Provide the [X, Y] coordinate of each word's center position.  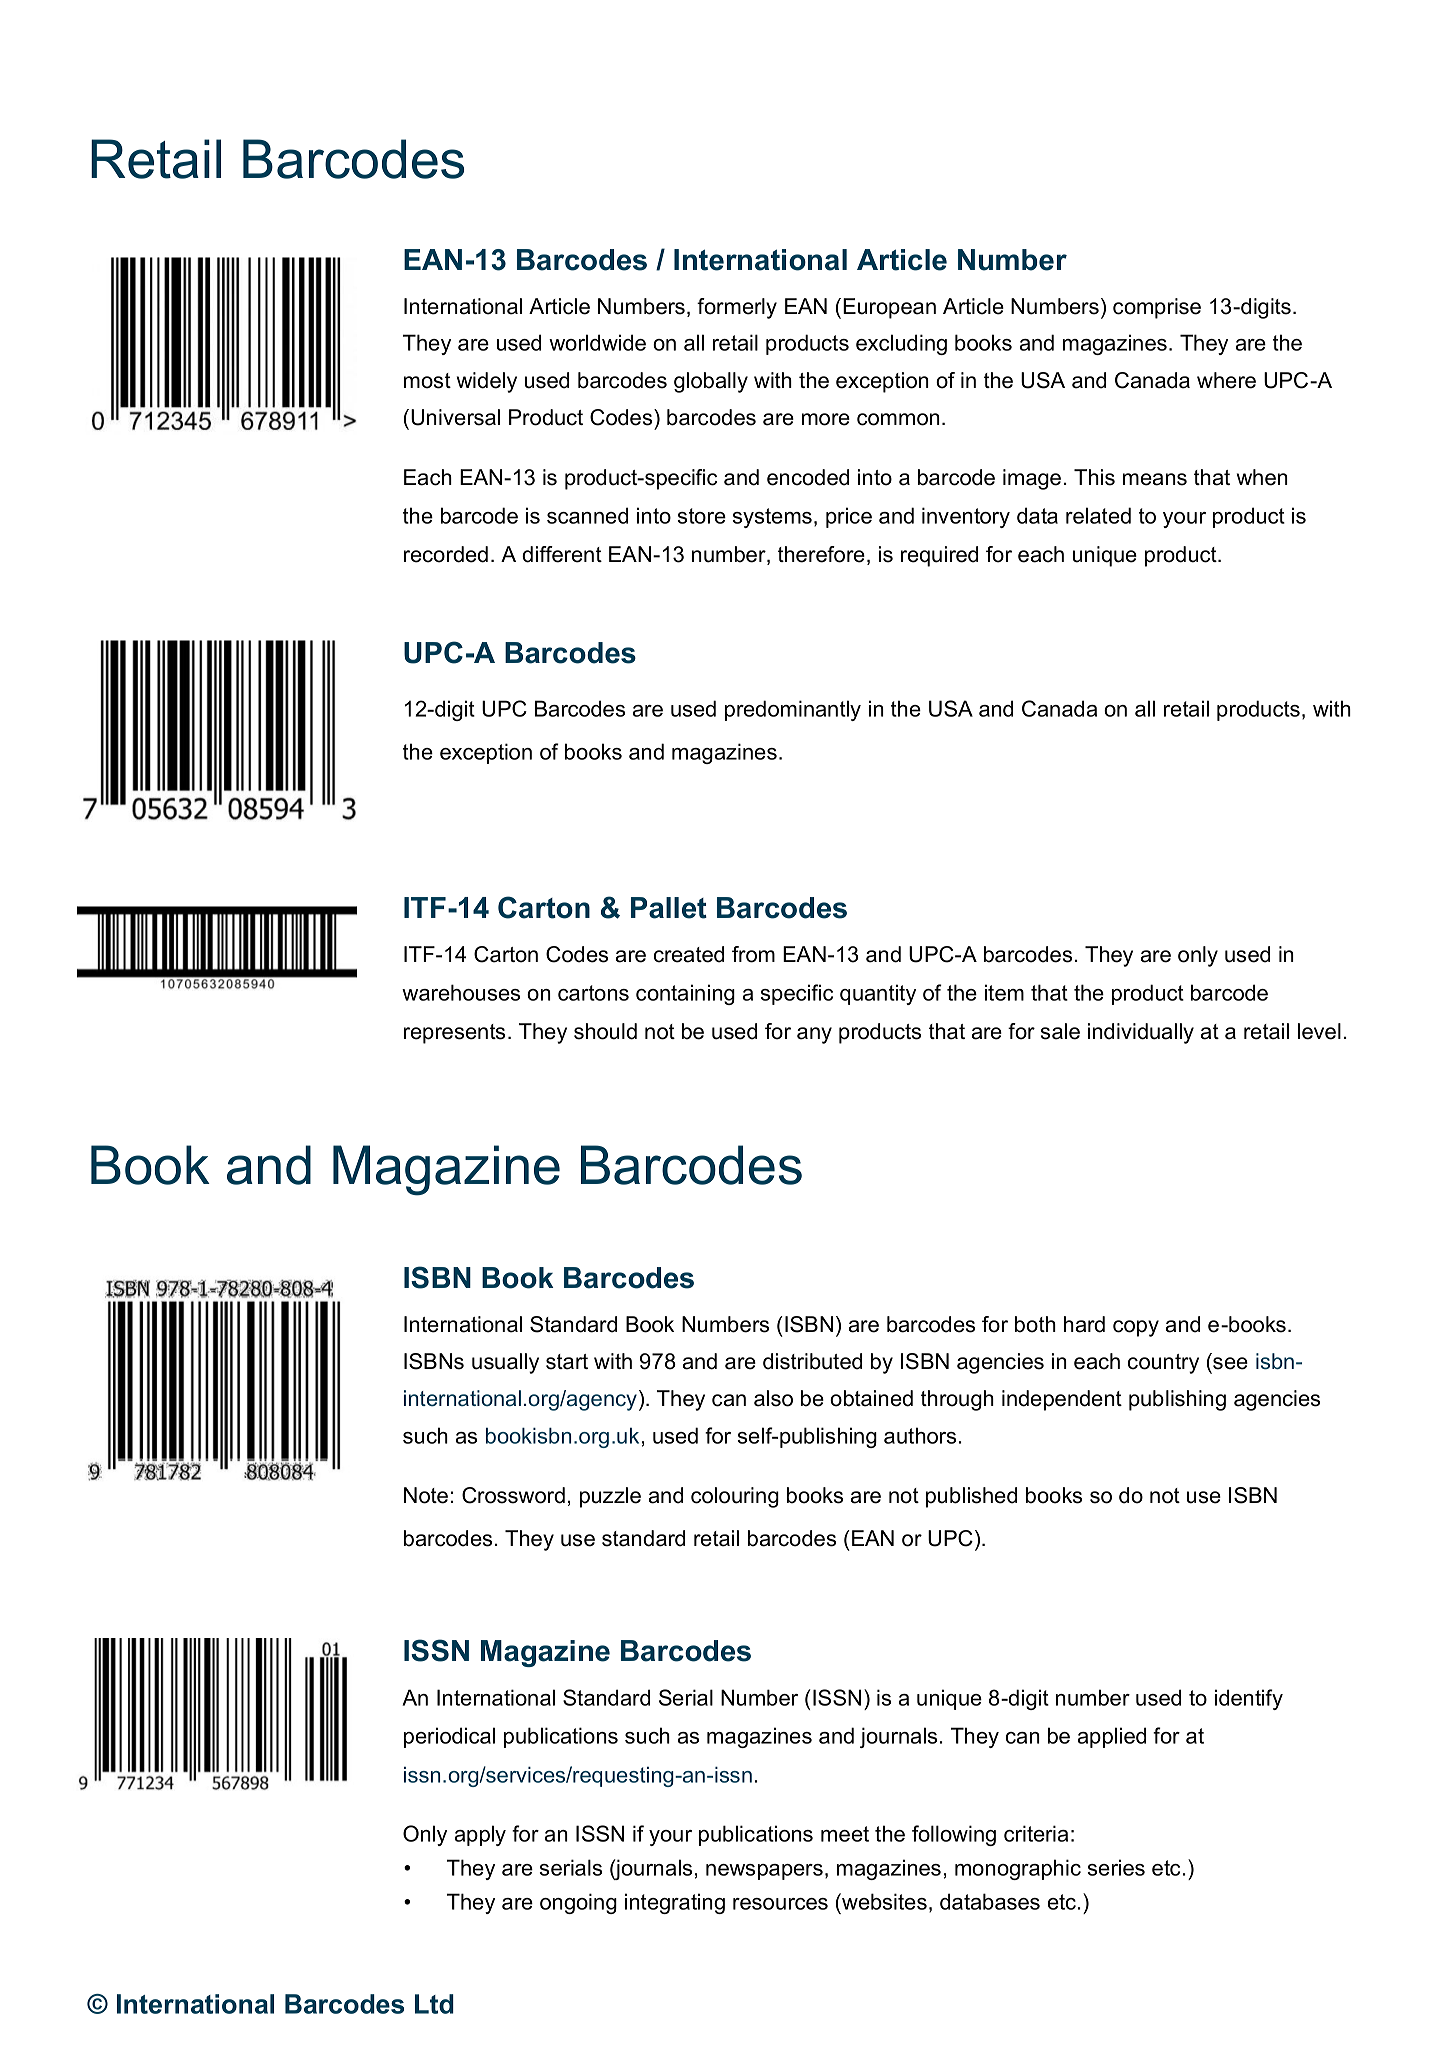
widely [487, 382]
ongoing [578, 1903]
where [1226, 380]
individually [1141, 1033]
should [605, 1031]
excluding [901, 344]
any [814, 1035]
